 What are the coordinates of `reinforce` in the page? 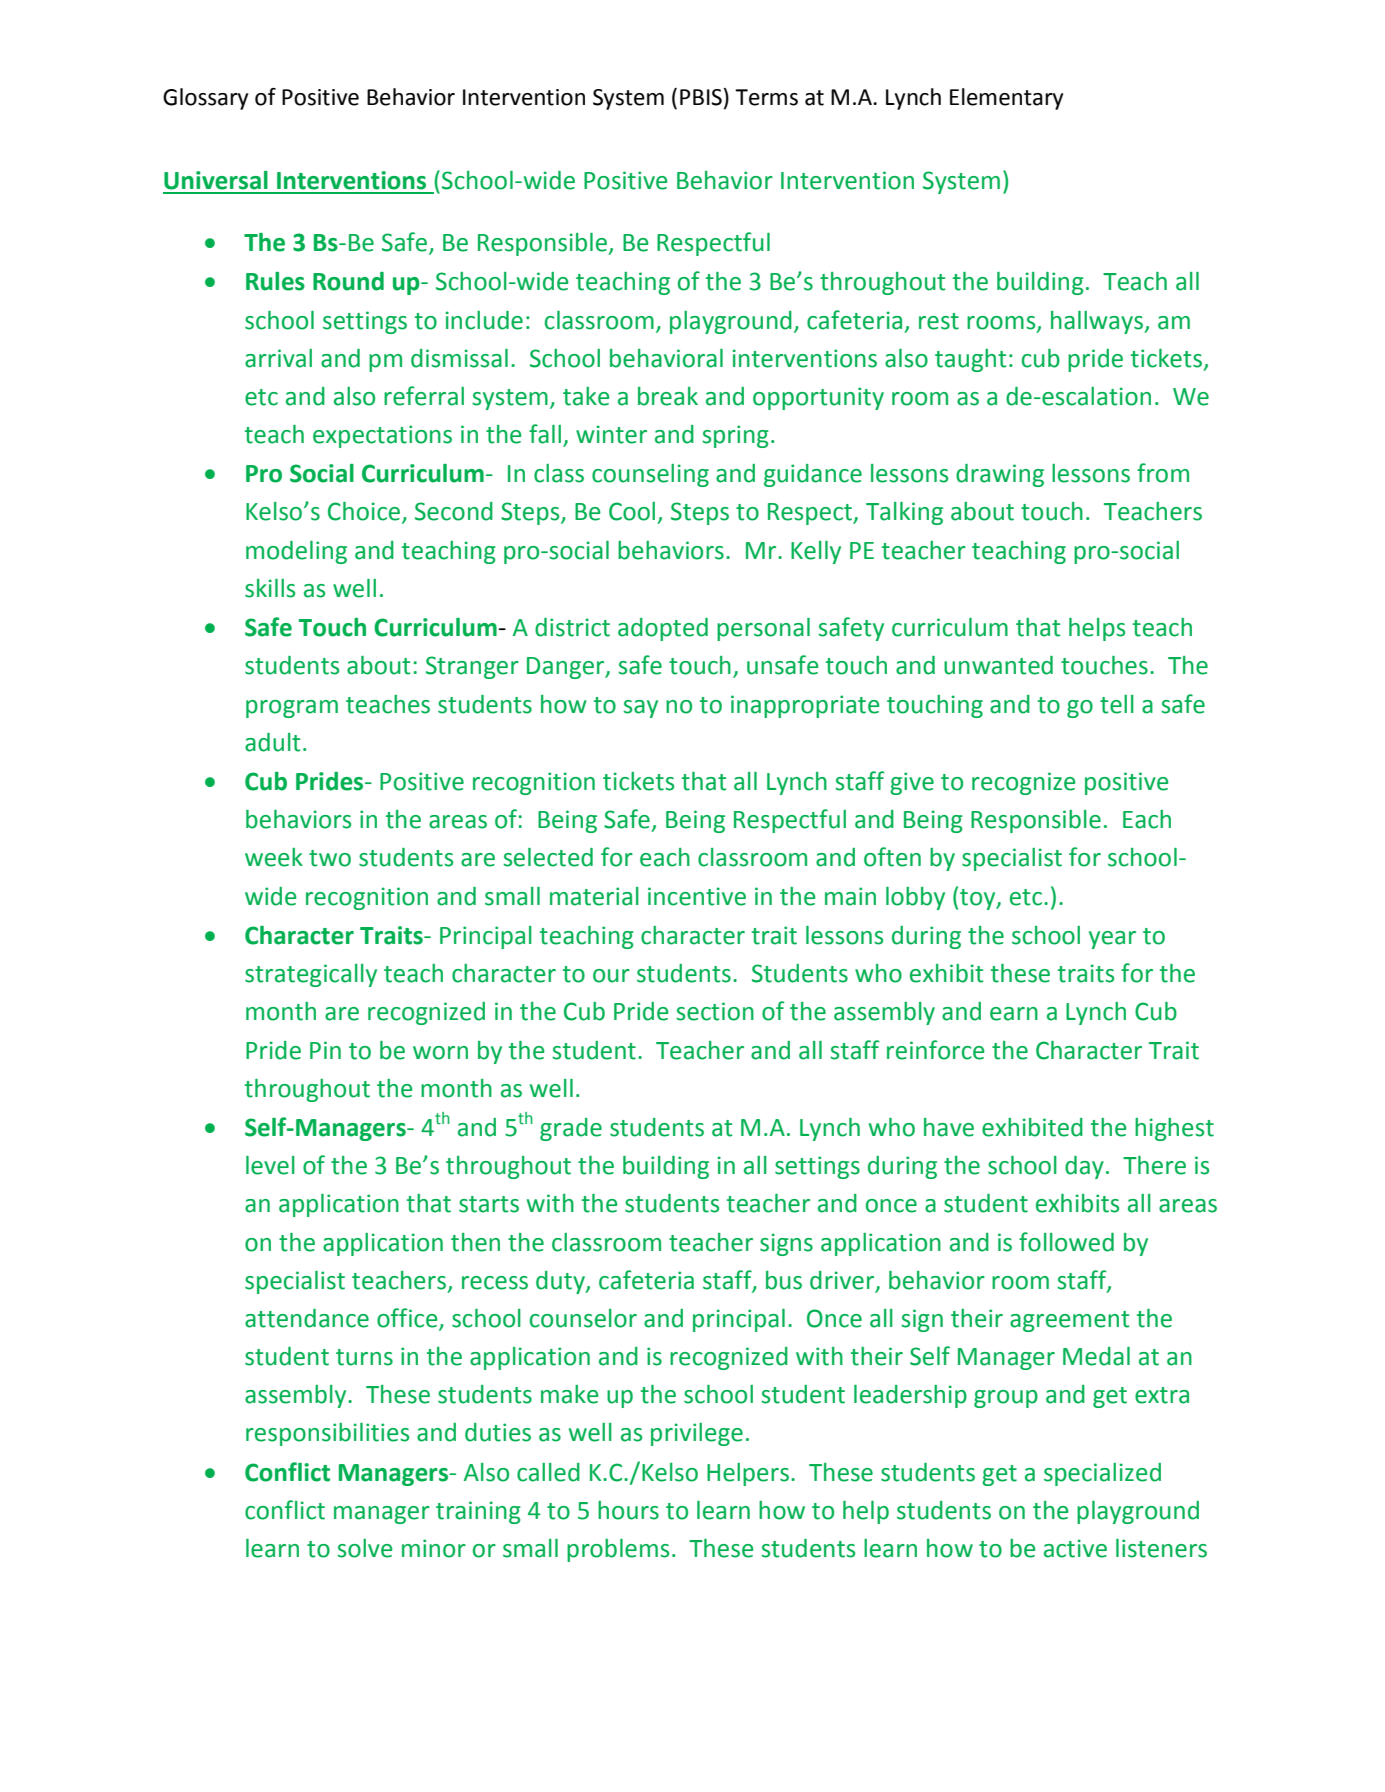 It's located at (936, 1050).
